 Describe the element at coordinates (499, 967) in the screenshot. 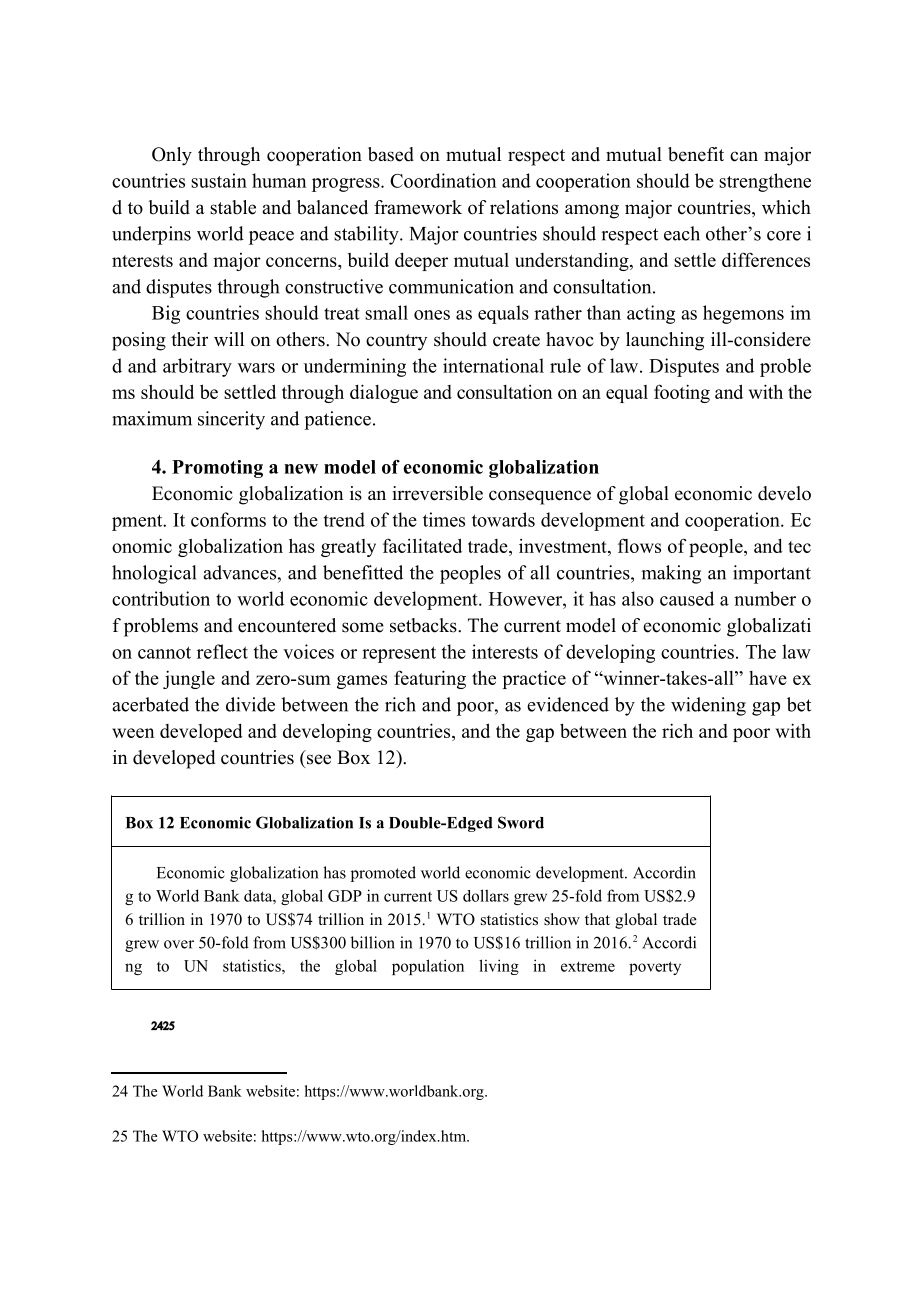

I see `living` at that location.
